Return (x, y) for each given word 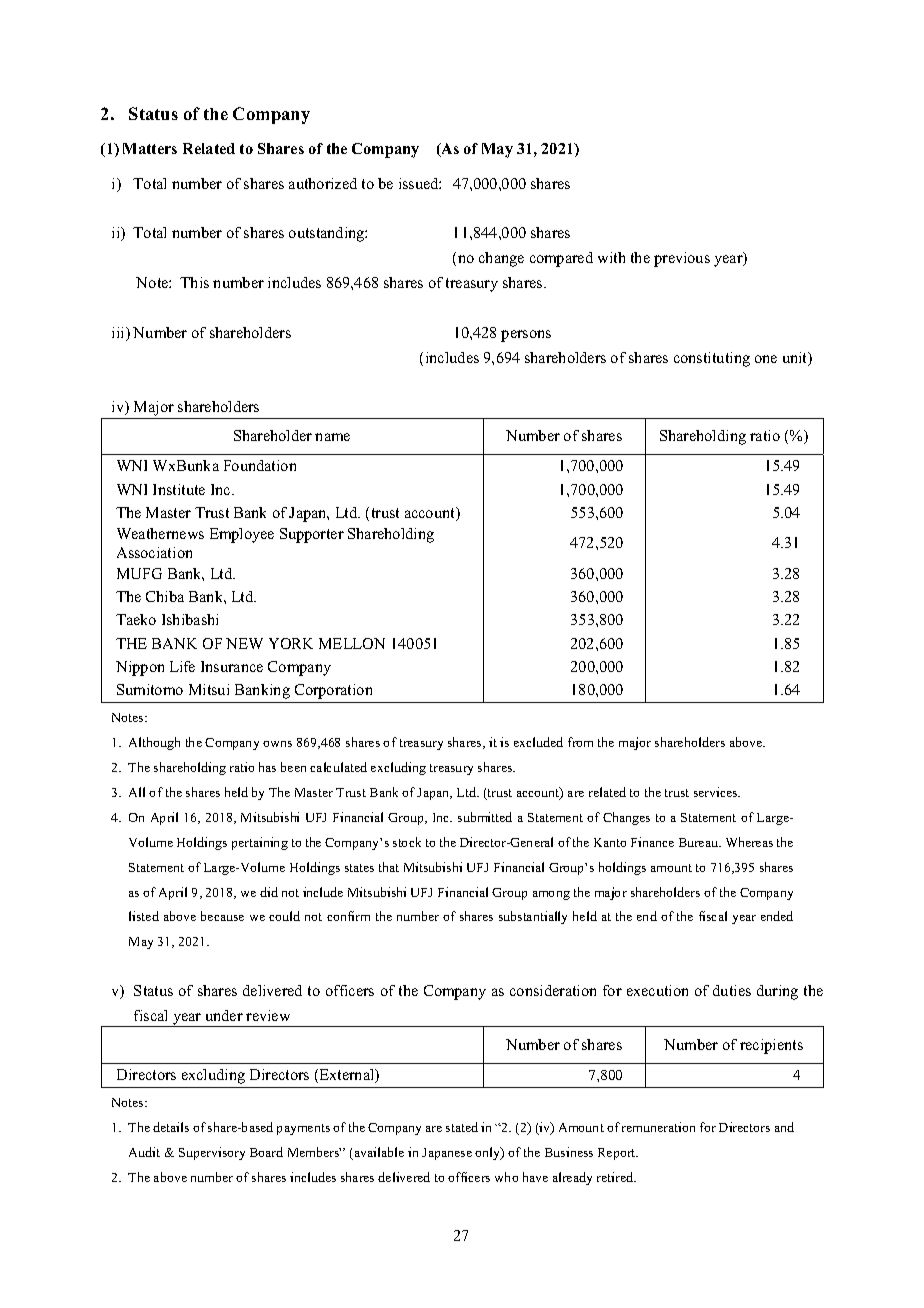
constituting (712, 359)
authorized (323, 183)
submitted (485, 817)
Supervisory (212, 1153)
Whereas (749, 842)
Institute (179, 489)
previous (682, 259)
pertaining (260, 843)
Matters (150, 148)
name (332, 437)
